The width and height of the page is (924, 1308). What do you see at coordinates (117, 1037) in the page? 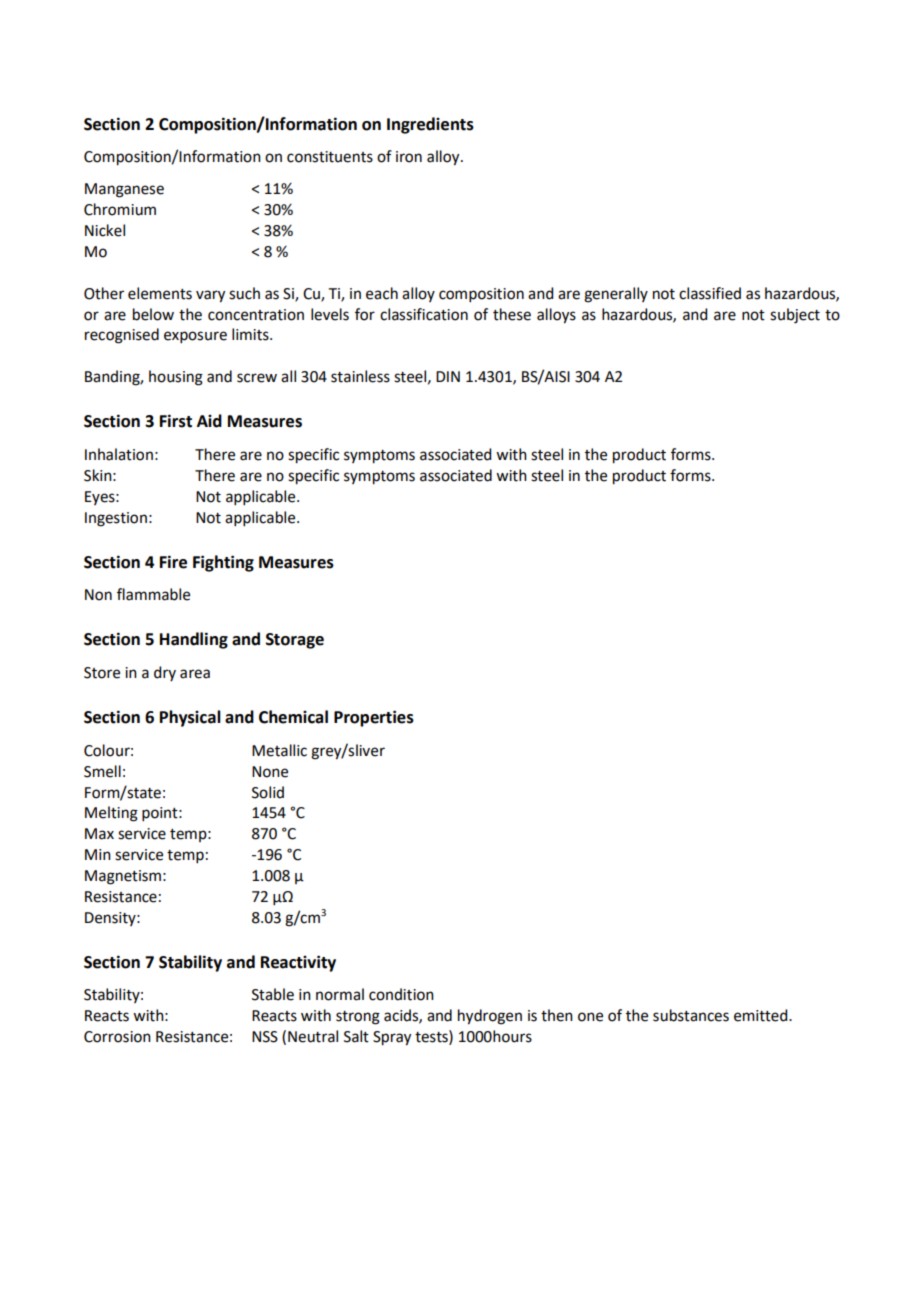
I see `Corrosion` at bounding box center [117, 1037].
